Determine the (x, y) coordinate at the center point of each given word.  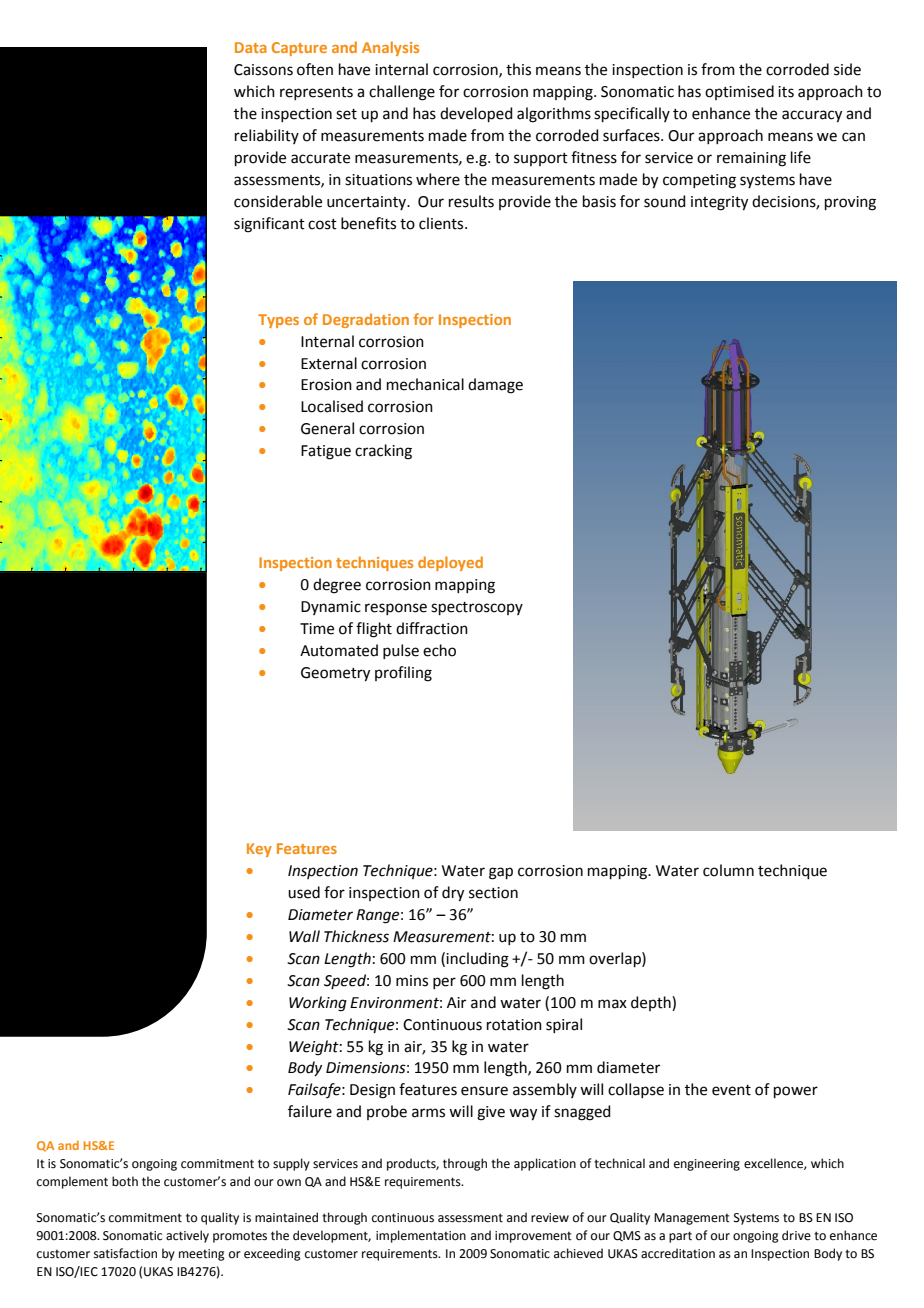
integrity (719, 203)
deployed (450, 563)
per (444, 983)
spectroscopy (477, 608)
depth (652, 1003)
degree (337, 586)
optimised (739, 92)
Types (278, 321)
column (728, 870)
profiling (403, 674)
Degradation (366, 320)
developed (476, 114)
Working (318, 1004)
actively (187, 1236)
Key (259, 850)
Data (251, 47)
